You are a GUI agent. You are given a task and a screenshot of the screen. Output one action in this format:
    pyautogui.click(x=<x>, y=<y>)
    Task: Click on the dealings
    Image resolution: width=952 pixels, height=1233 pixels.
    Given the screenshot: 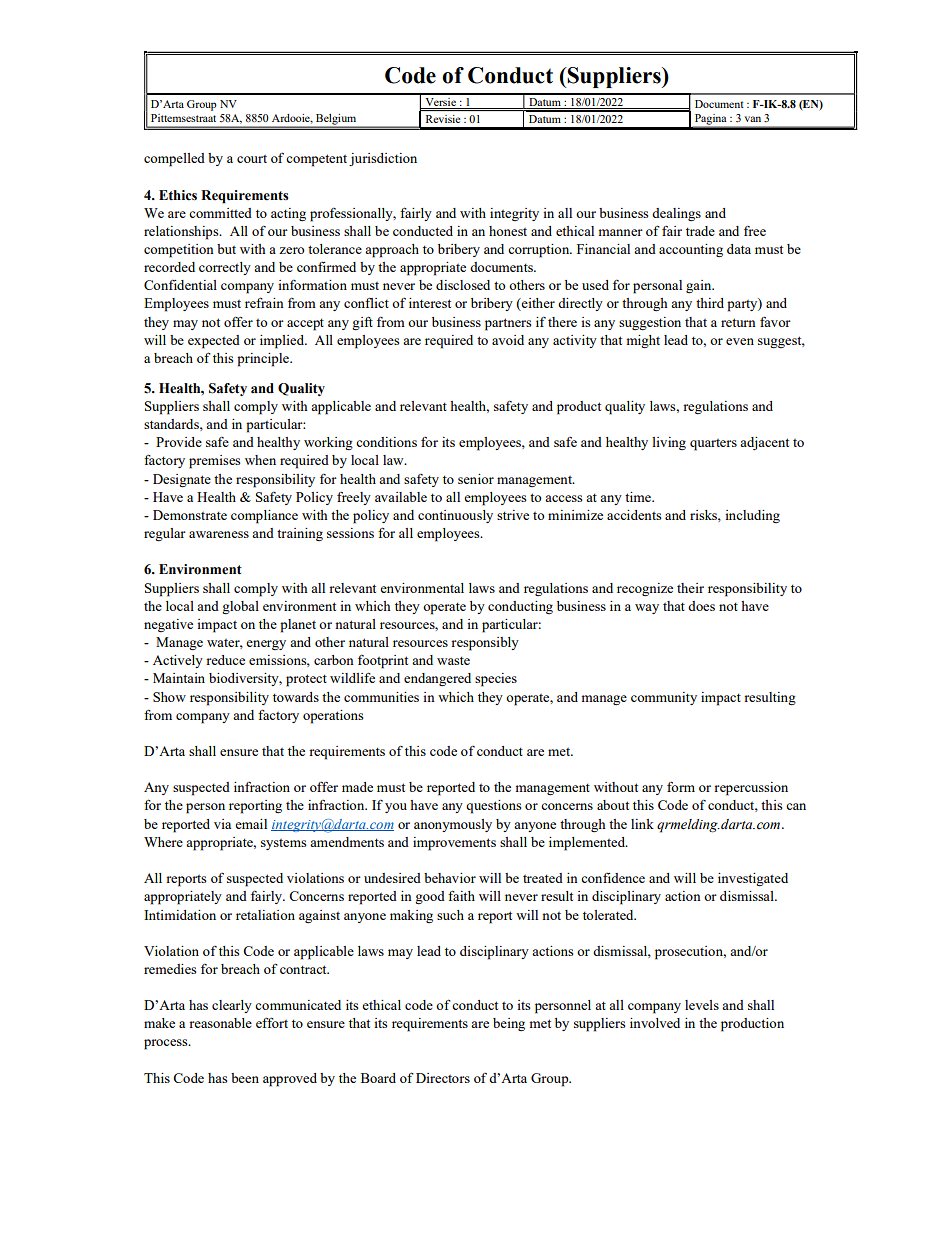 What is the action you would take?
    pyautogui.click(x=676, y=214)
